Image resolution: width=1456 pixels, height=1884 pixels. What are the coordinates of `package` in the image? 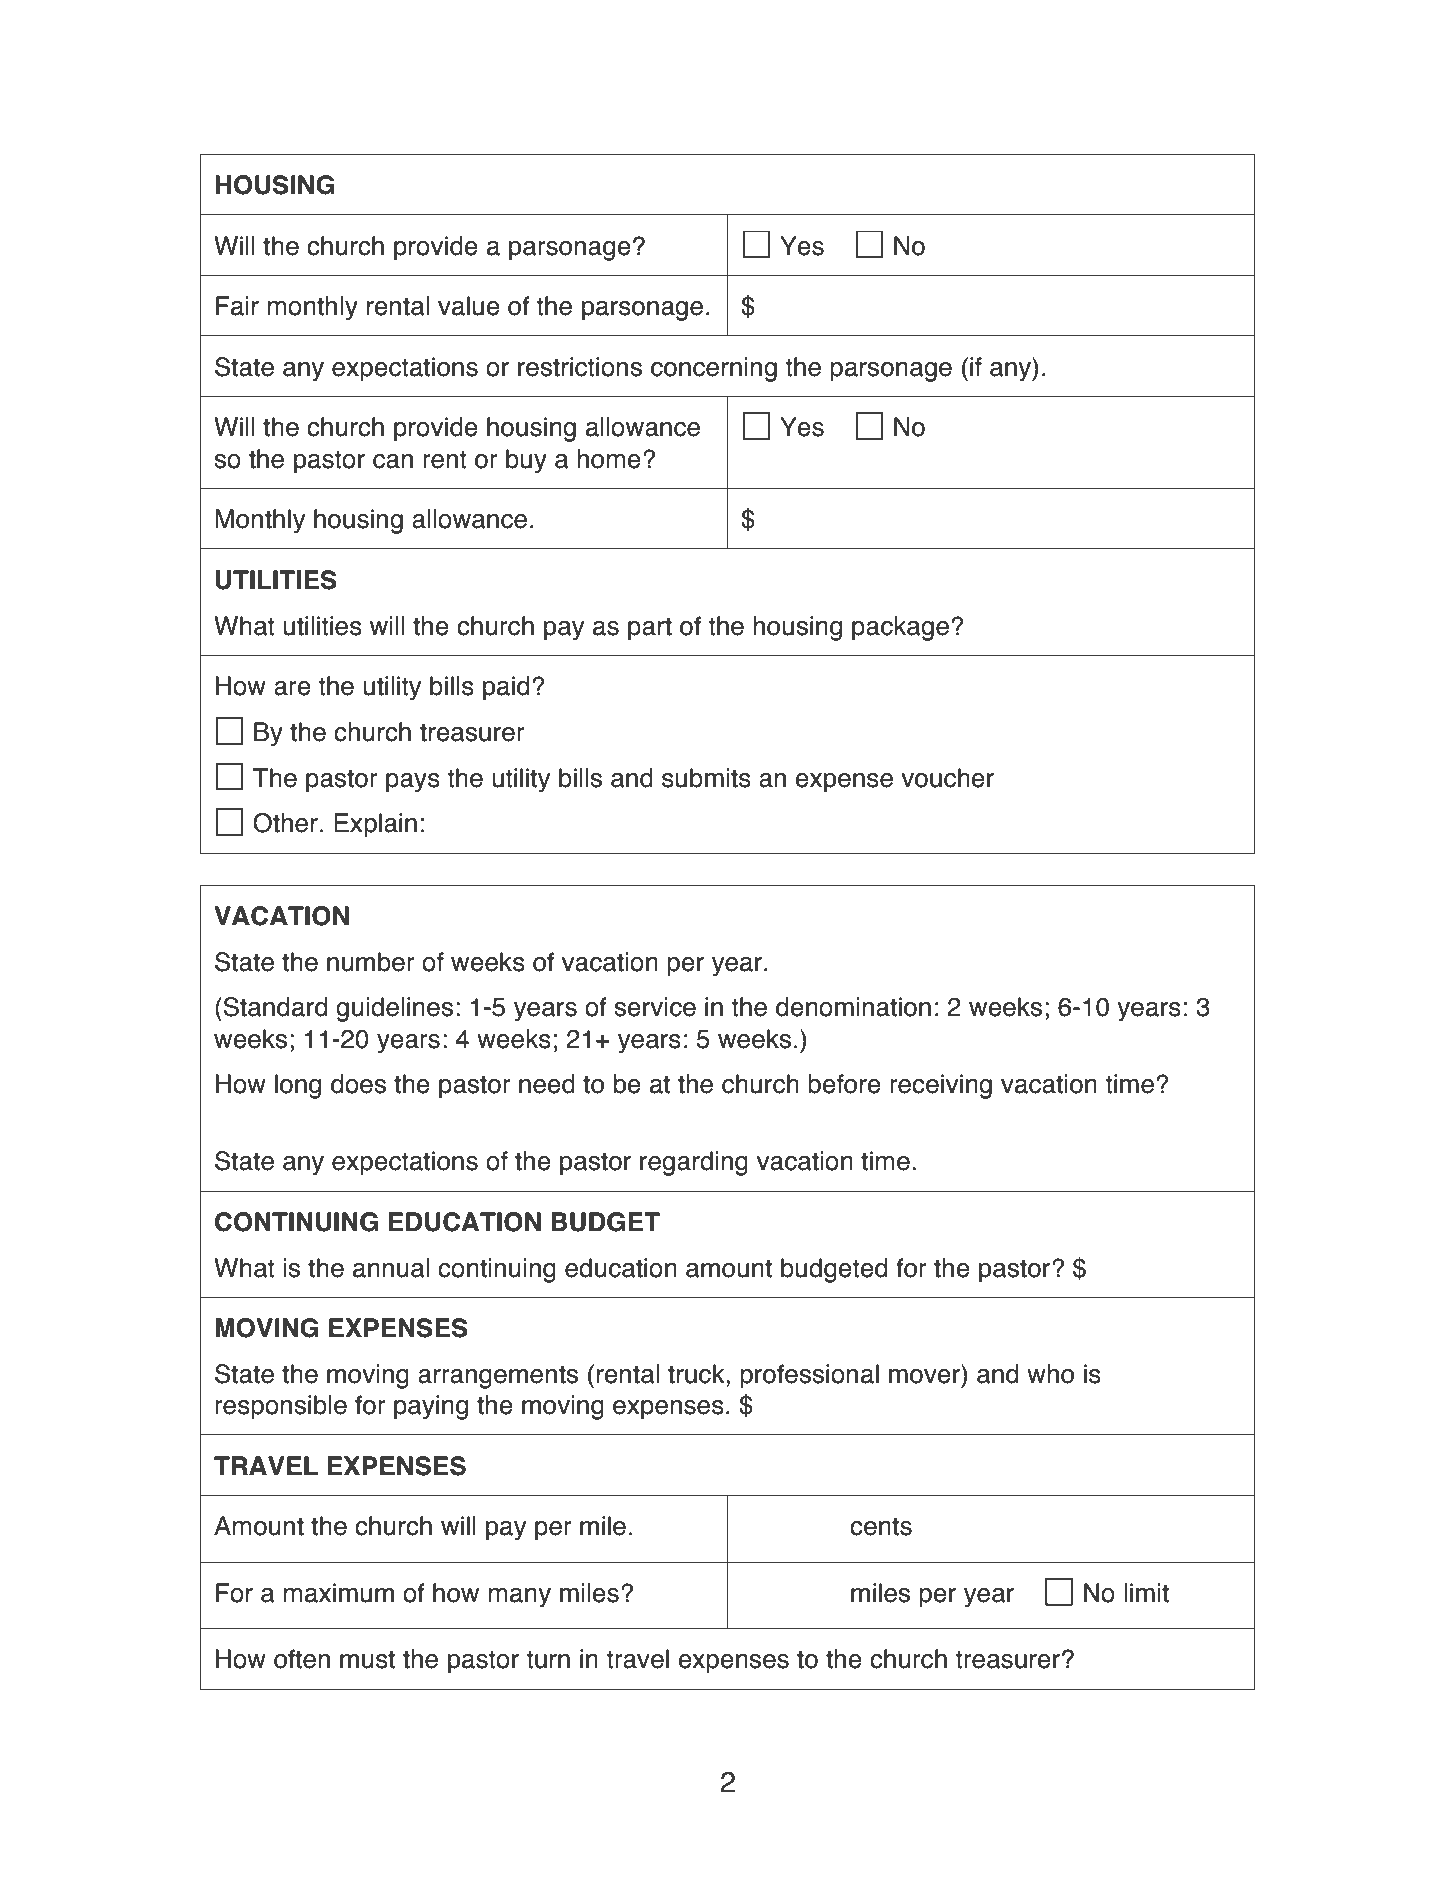 It's located at (900, 628).
